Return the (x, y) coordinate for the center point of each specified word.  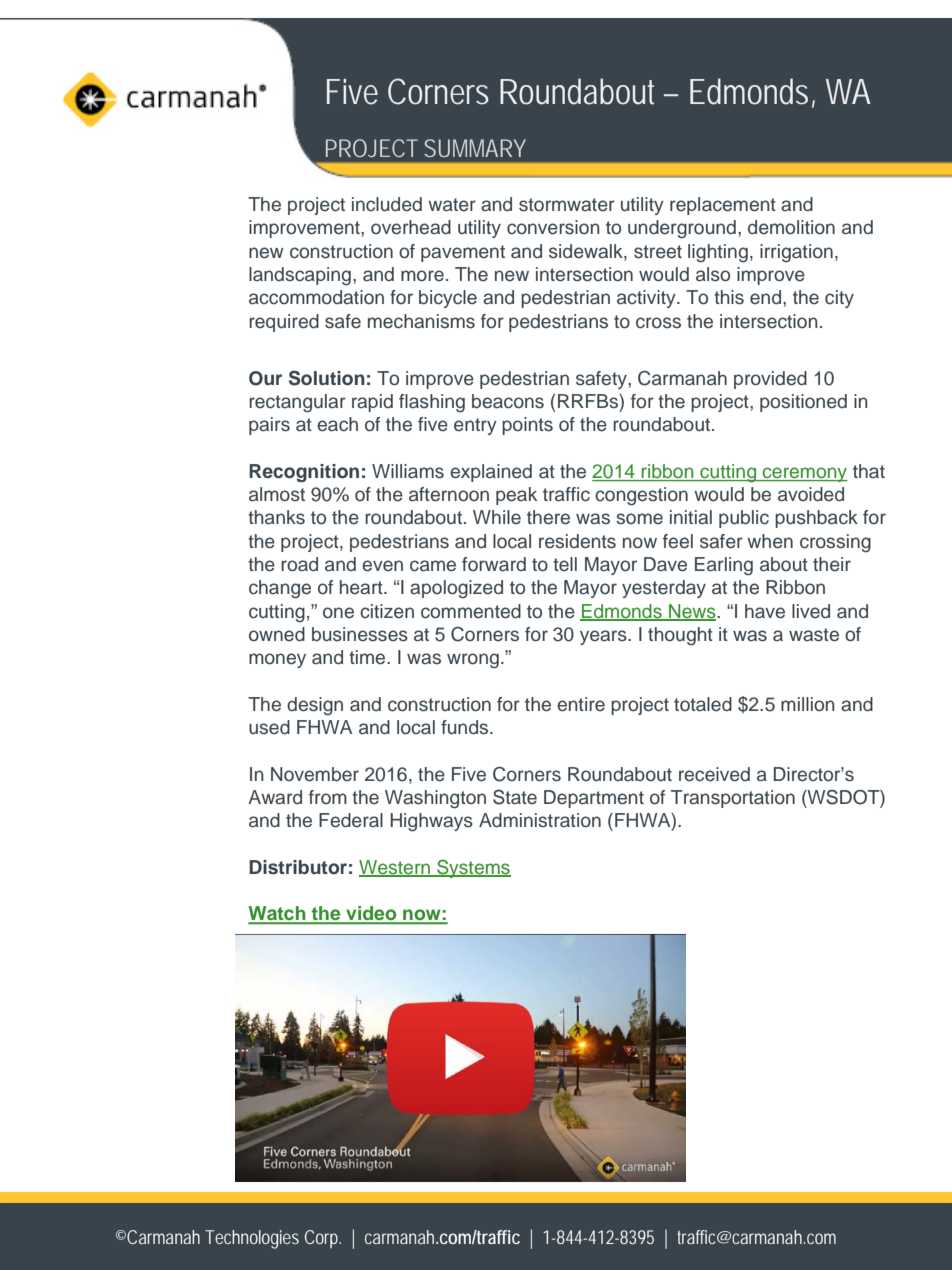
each (337, 424)
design (315, 706)
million (808, 704)
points (527, 426)
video (371, 914)
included (387, 204)
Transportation (733, 799)
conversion (553, 227)
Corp (322, 1239)
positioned (803, 403)
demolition (791, 227)
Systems (473, 868)
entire (581, 704)
